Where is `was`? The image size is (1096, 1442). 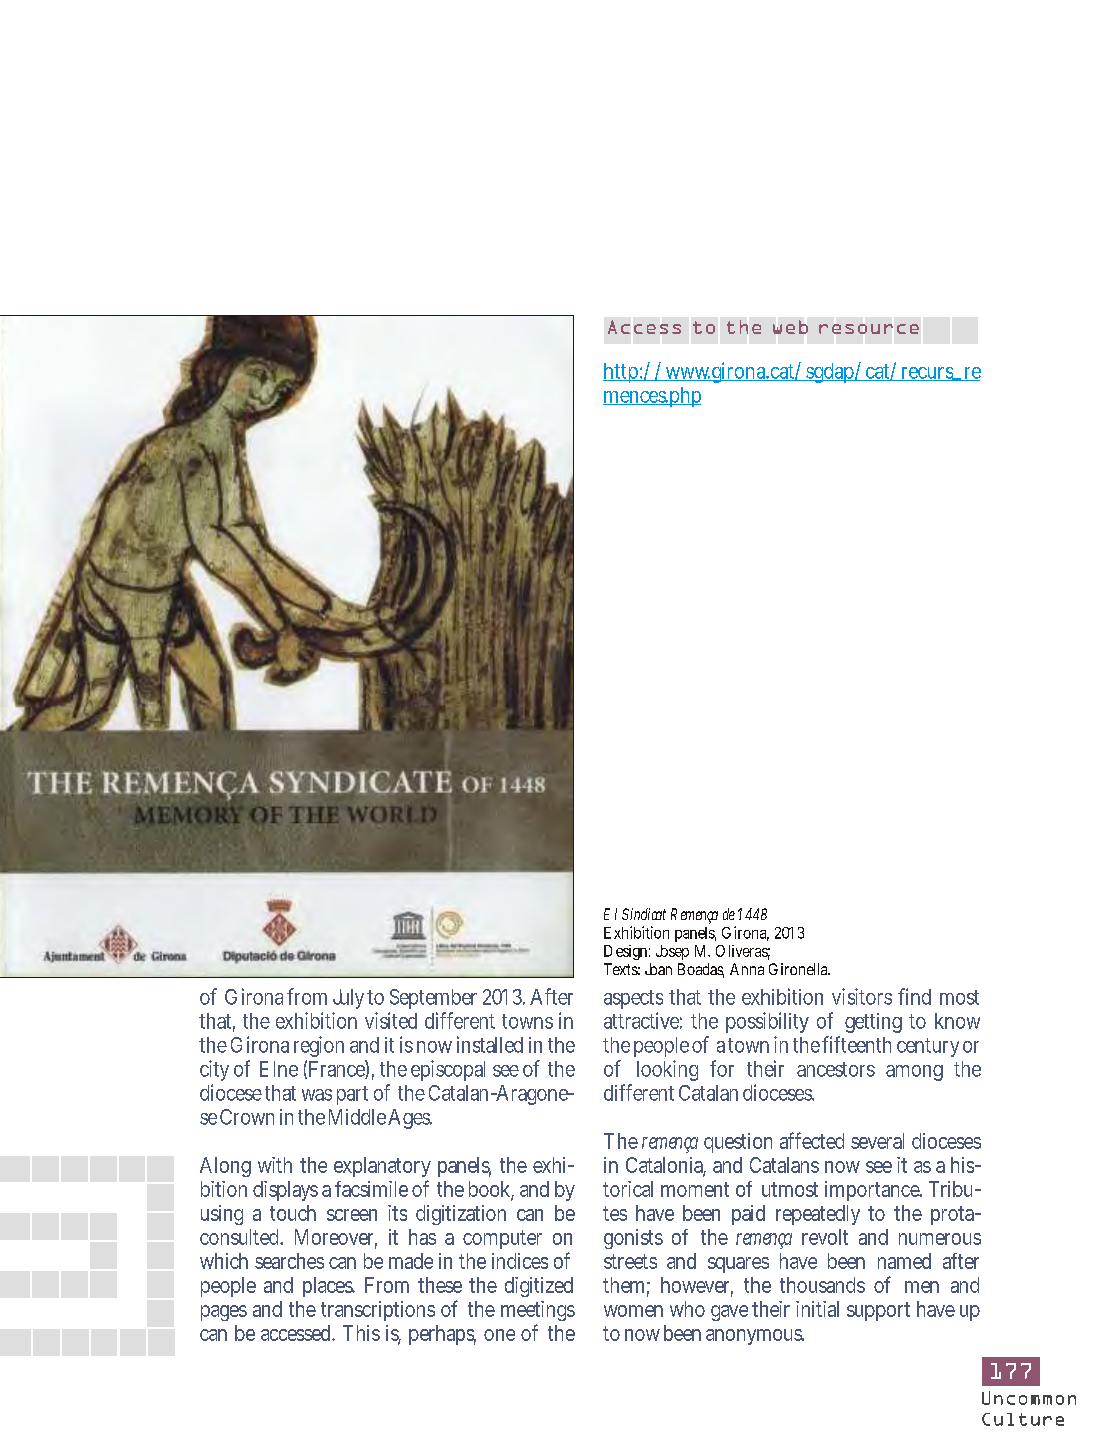
was is located at coordinates (317, 1095).
